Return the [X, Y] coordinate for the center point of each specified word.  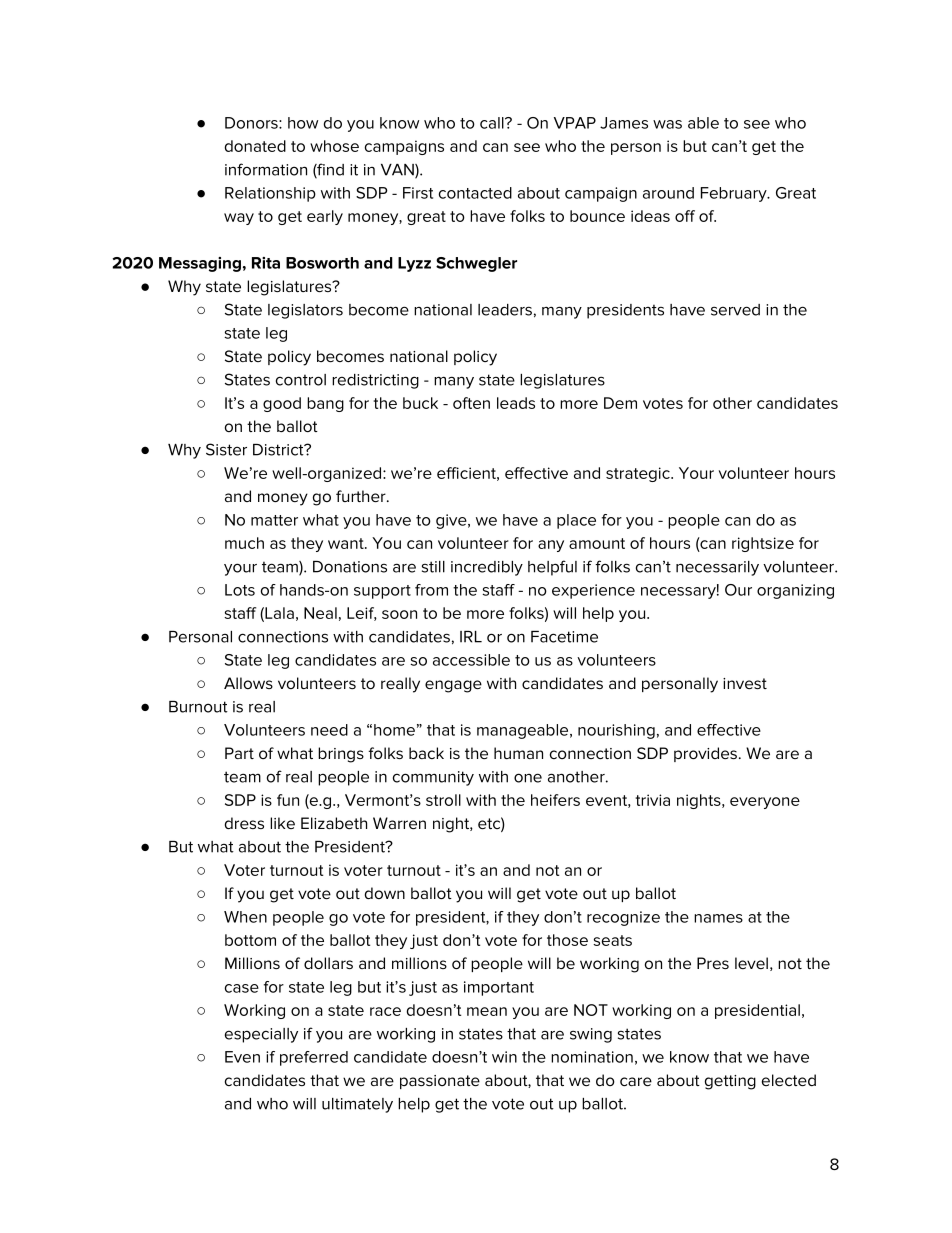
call [493, 123]
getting [730, 1082]
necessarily [717, 568]
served [735, 310]
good [282, 404]
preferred [314, 1058]
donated [255, 146]
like [282, 823]
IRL [471, 637]
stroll [443, 800]
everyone [765, 803]
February [735, 194]
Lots [240, 590]
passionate [440, 1082]
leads [516, 403]
